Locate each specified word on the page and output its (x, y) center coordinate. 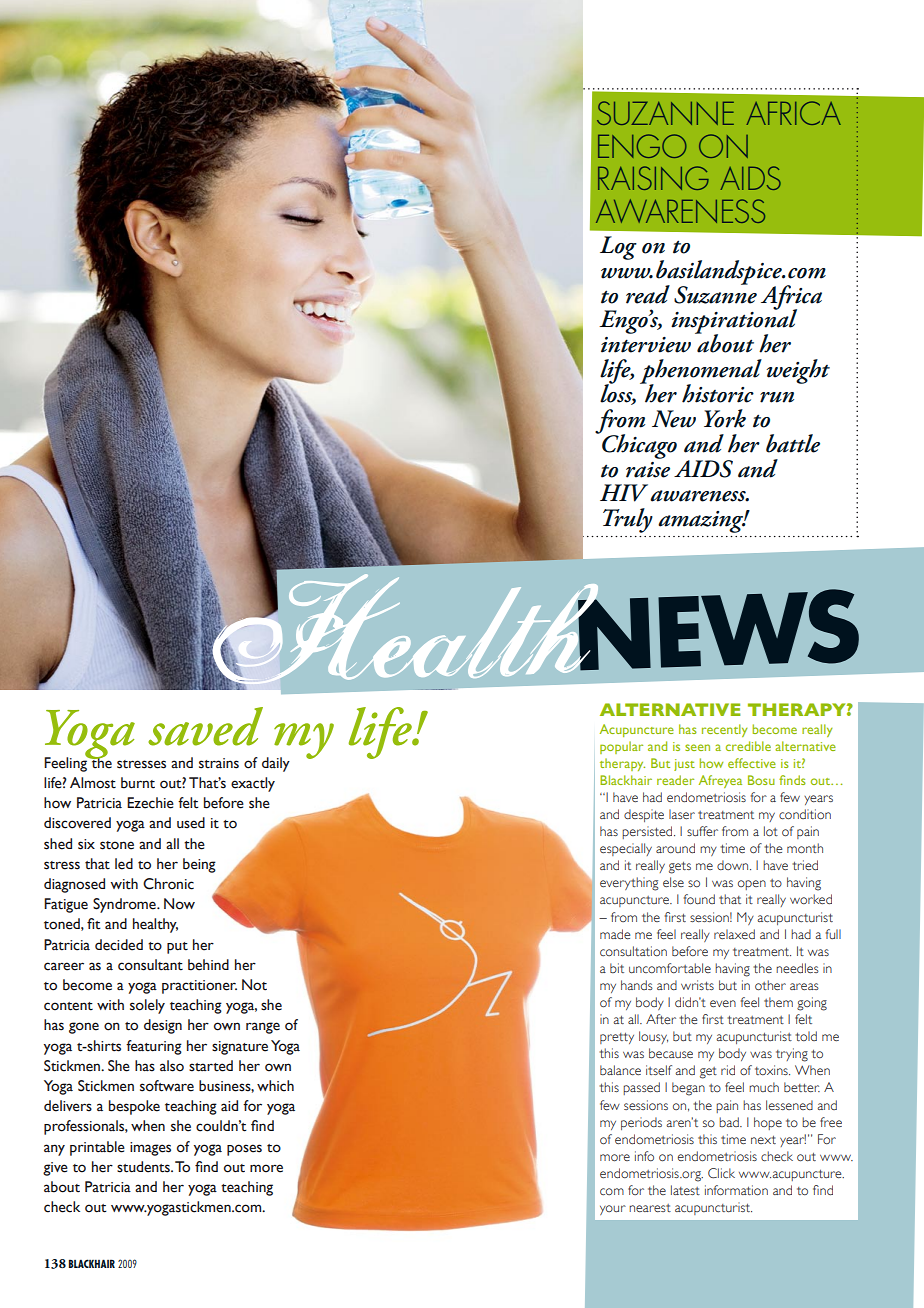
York (725, 418)
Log (618, 248)
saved (205, 726)
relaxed (734, 934)
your (613, 1210)
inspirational (734, 322)
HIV (624, 493)
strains (219, 763)
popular (621, 747)
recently (724, 730)
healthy (155, 925)
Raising (653, 178)
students (144, 1167)
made (615, 934)
